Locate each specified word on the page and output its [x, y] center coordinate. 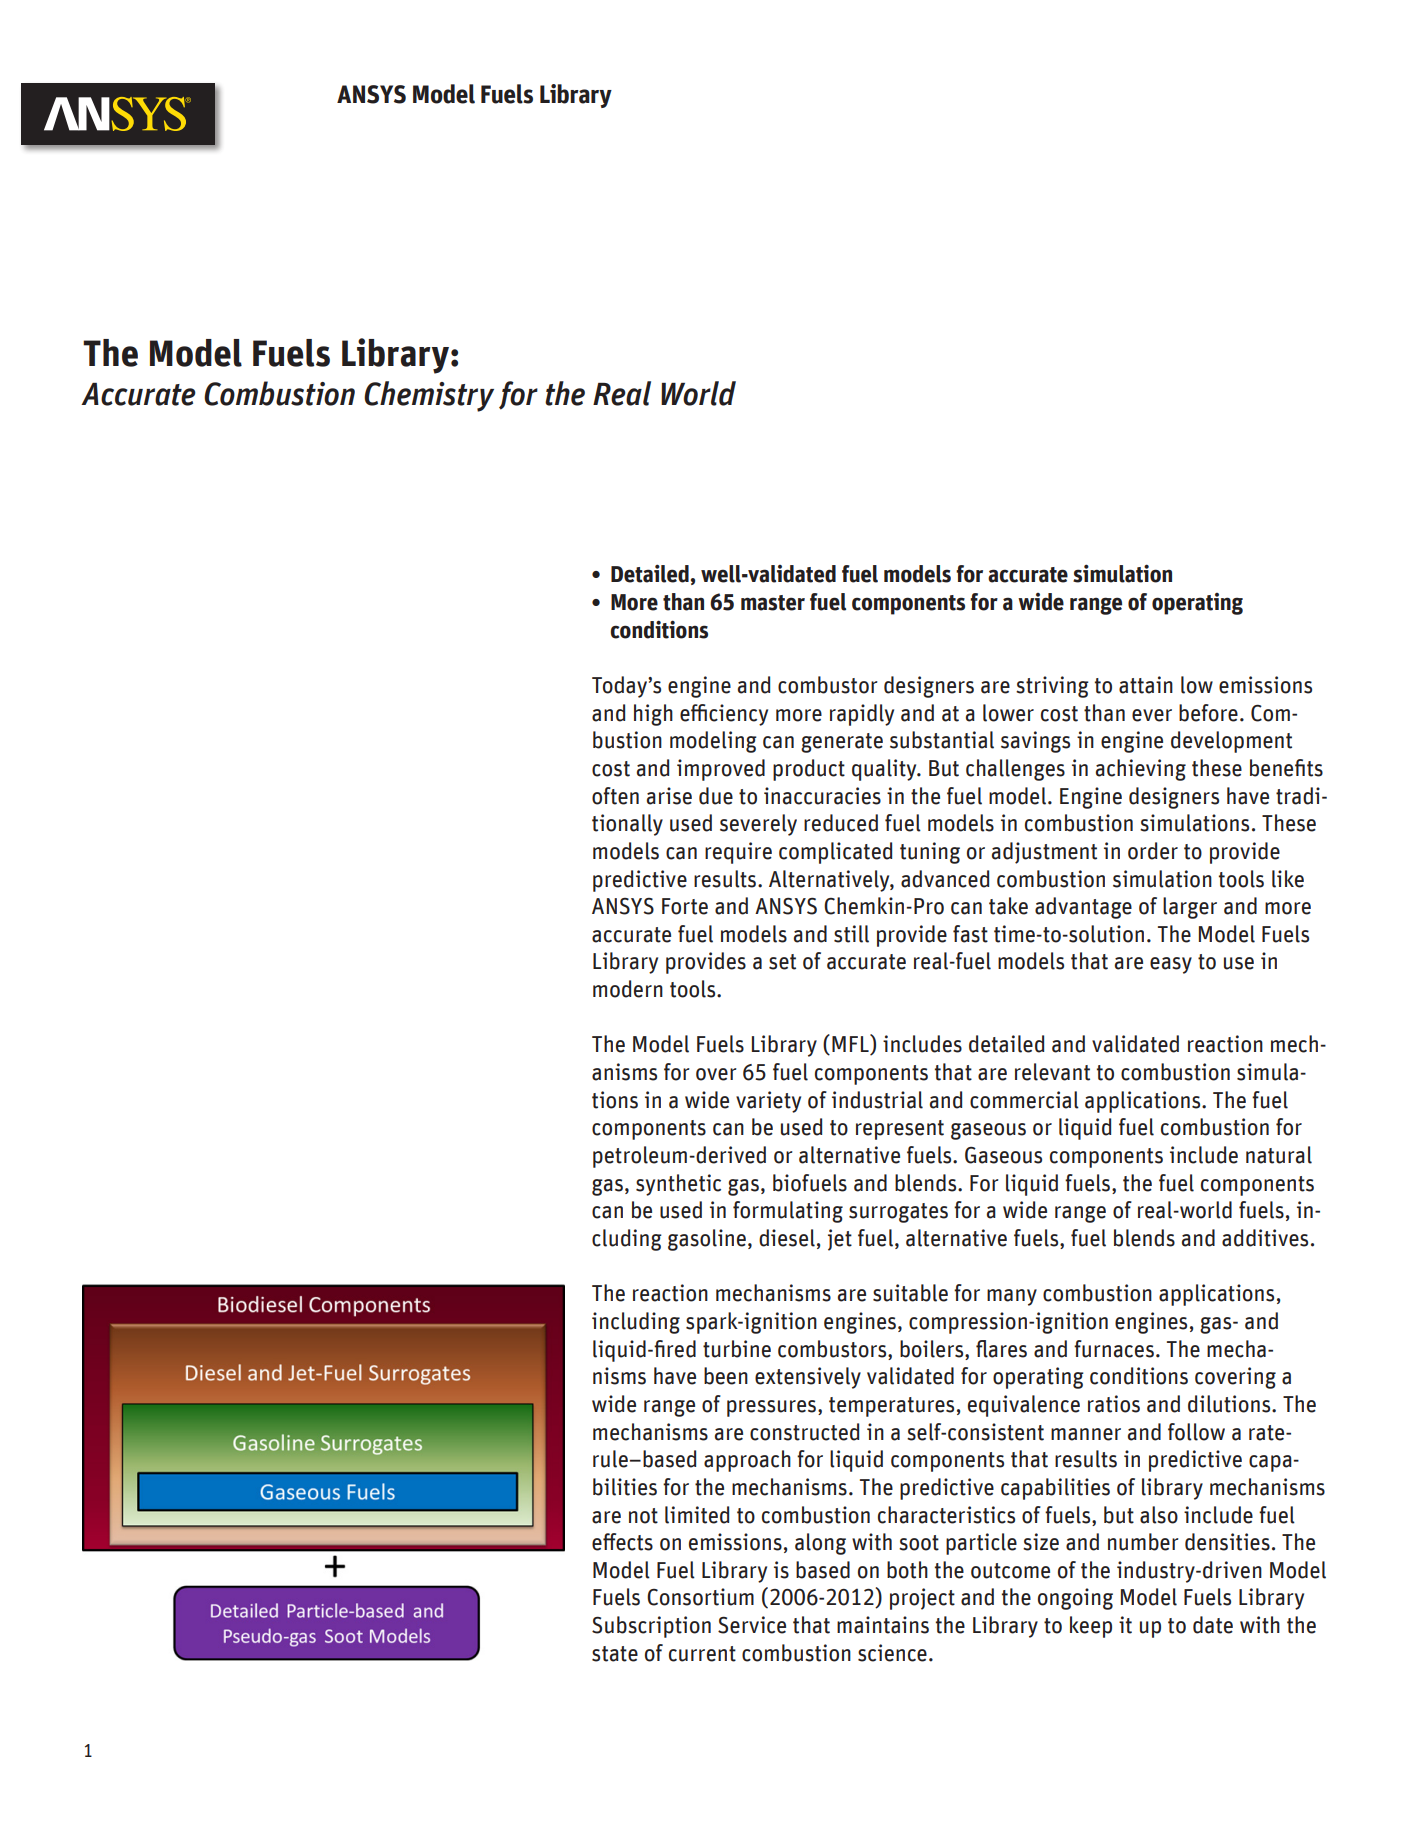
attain [1146, 685]
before [1208, 713]
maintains [883, 1625]
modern [628, 989]
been [726, 1376]
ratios [1114, 1404]
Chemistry [429, 396]
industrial [877, 1100]
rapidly [862, 715]
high [653, 715]
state [615, 1654]
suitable [910, 1293]
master [773, 603]
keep [1091, 1627]
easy [1171, 965]
